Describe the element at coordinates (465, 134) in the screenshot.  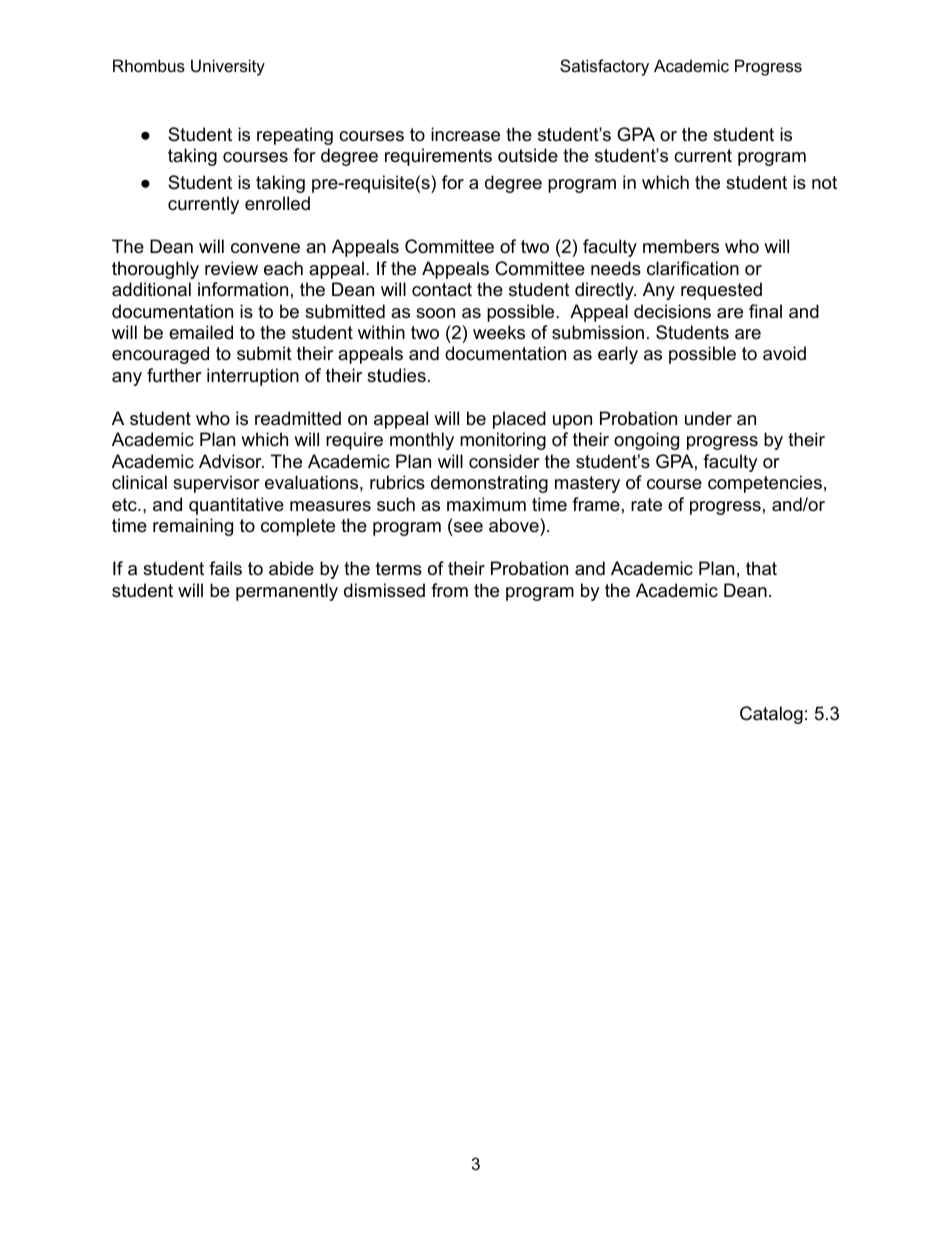
I see `increase` at that location.
